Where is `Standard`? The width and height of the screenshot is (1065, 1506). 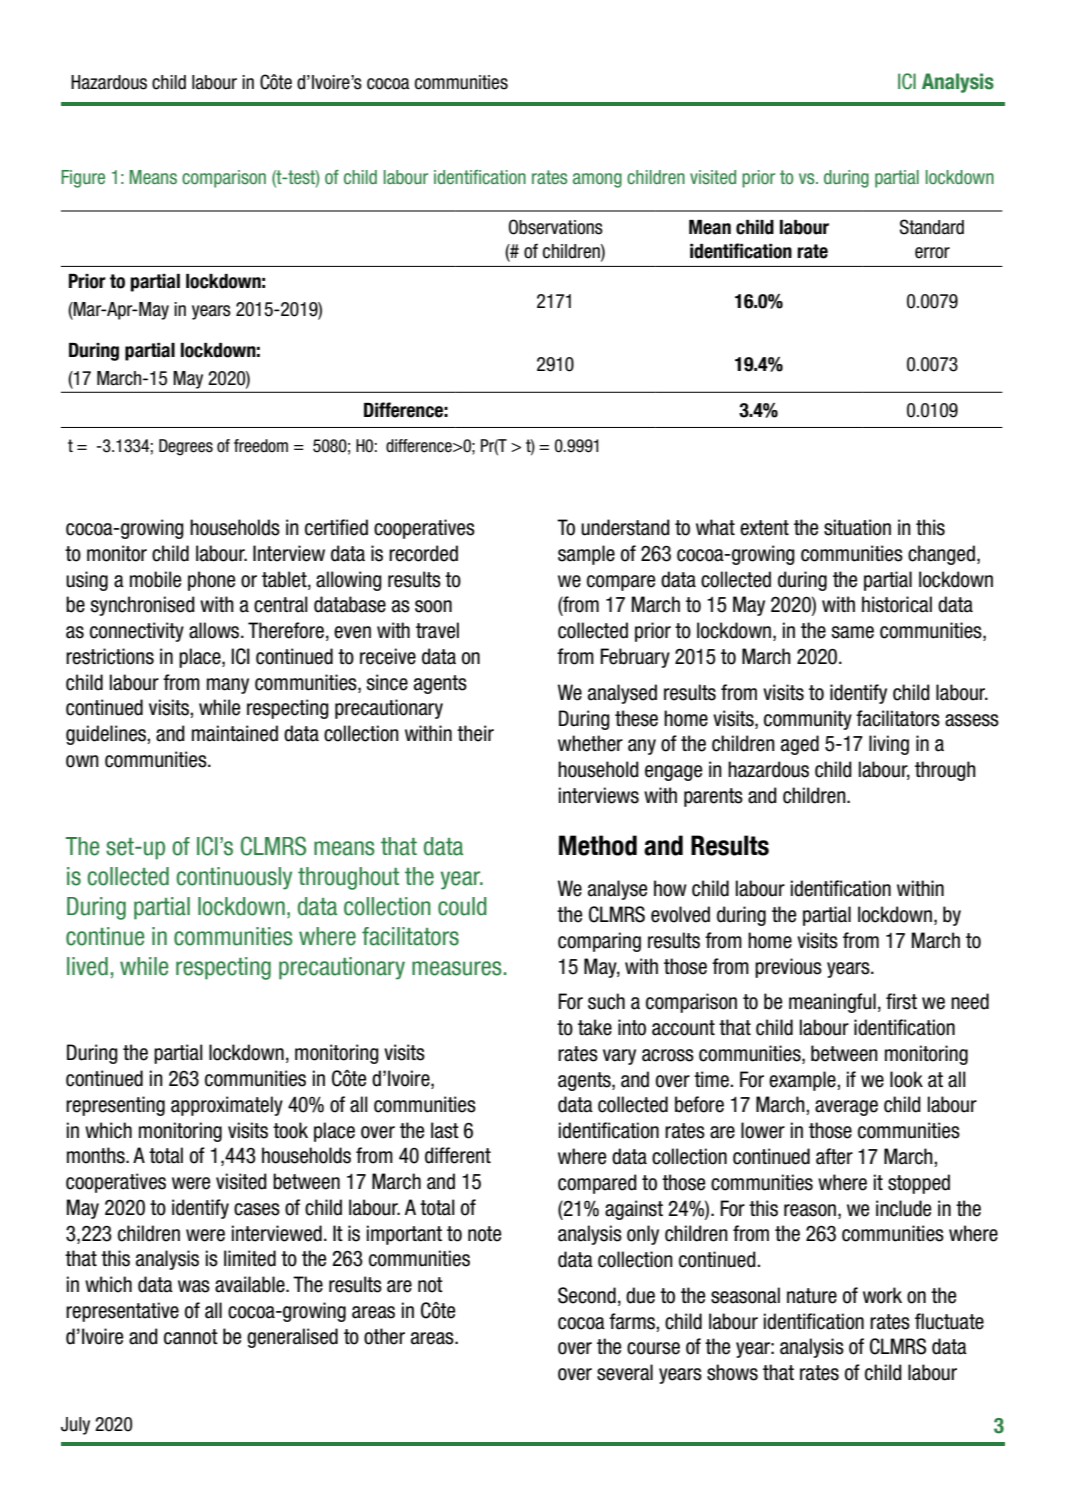
Standard is located at coordinates (932, 227).
